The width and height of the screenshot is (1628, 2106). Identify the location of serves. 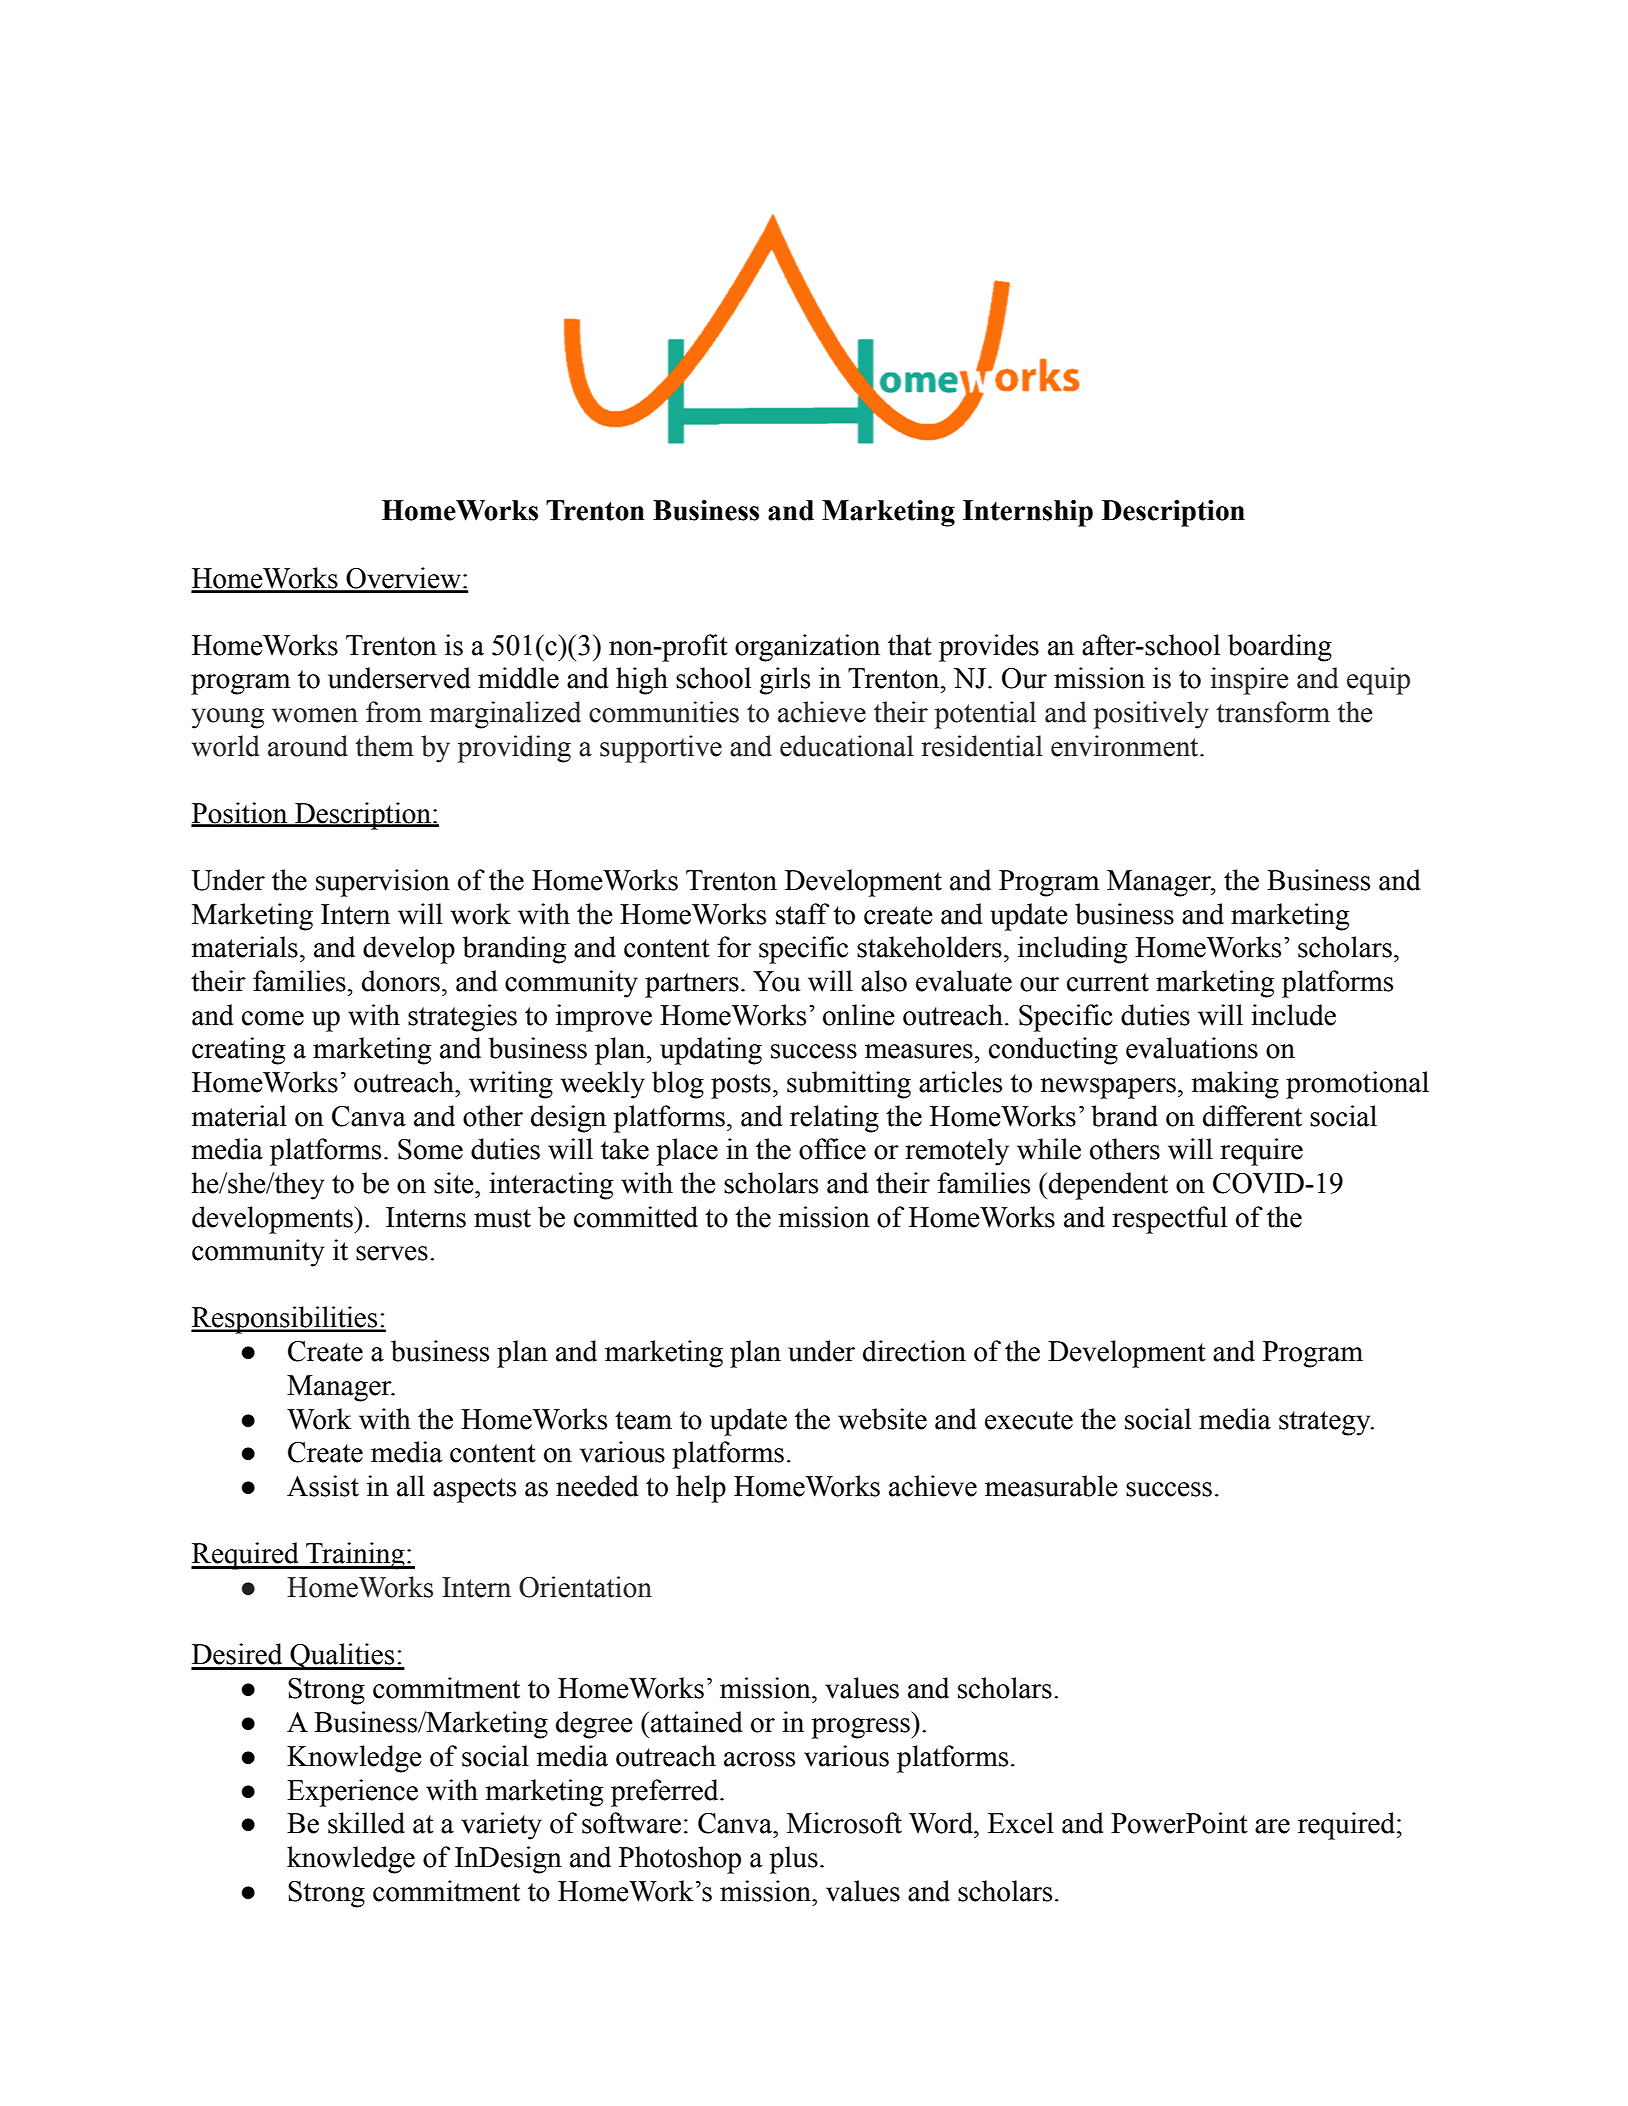
(392, 1253).
